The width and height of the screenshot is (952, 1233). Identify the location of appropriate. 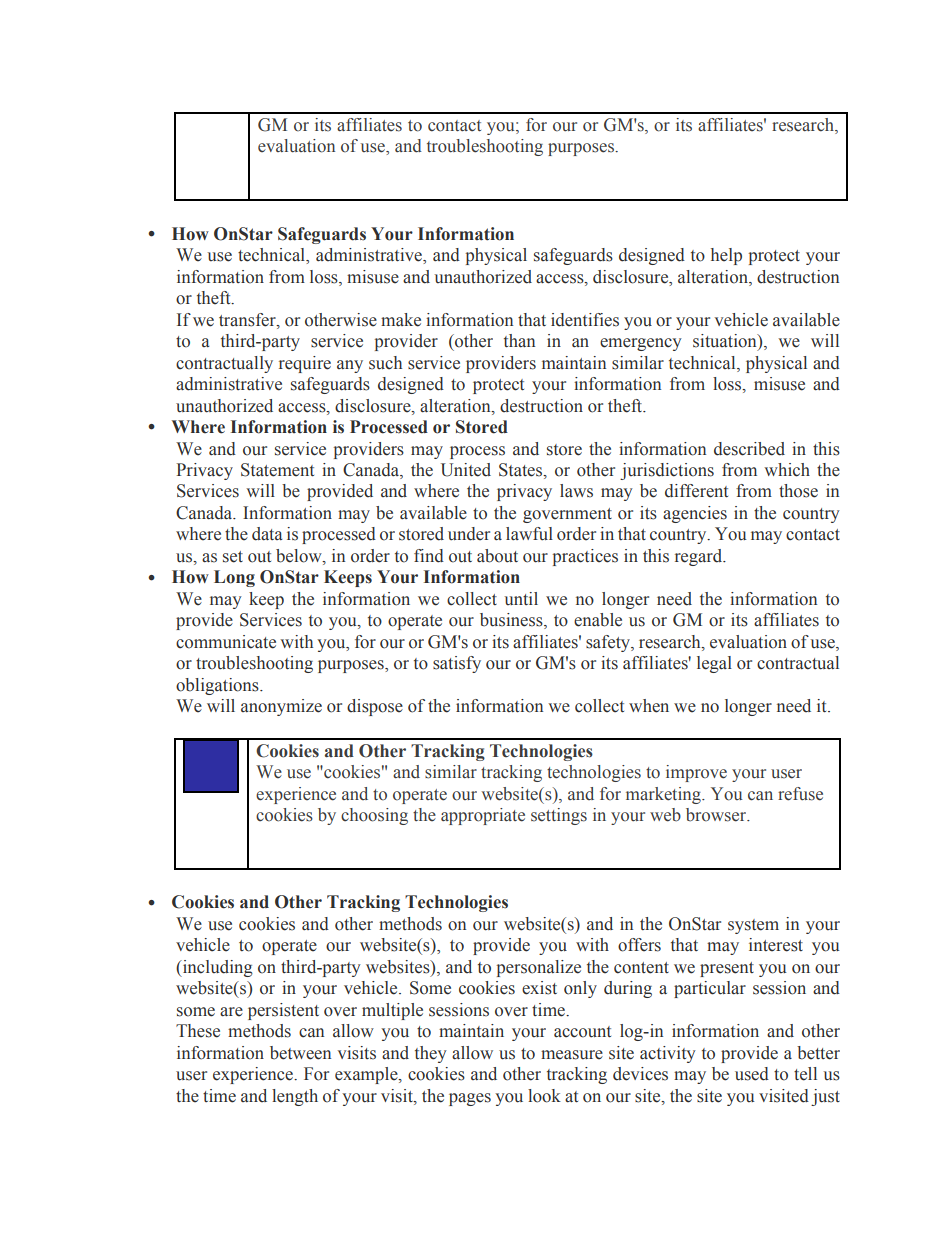
(483, 816).
